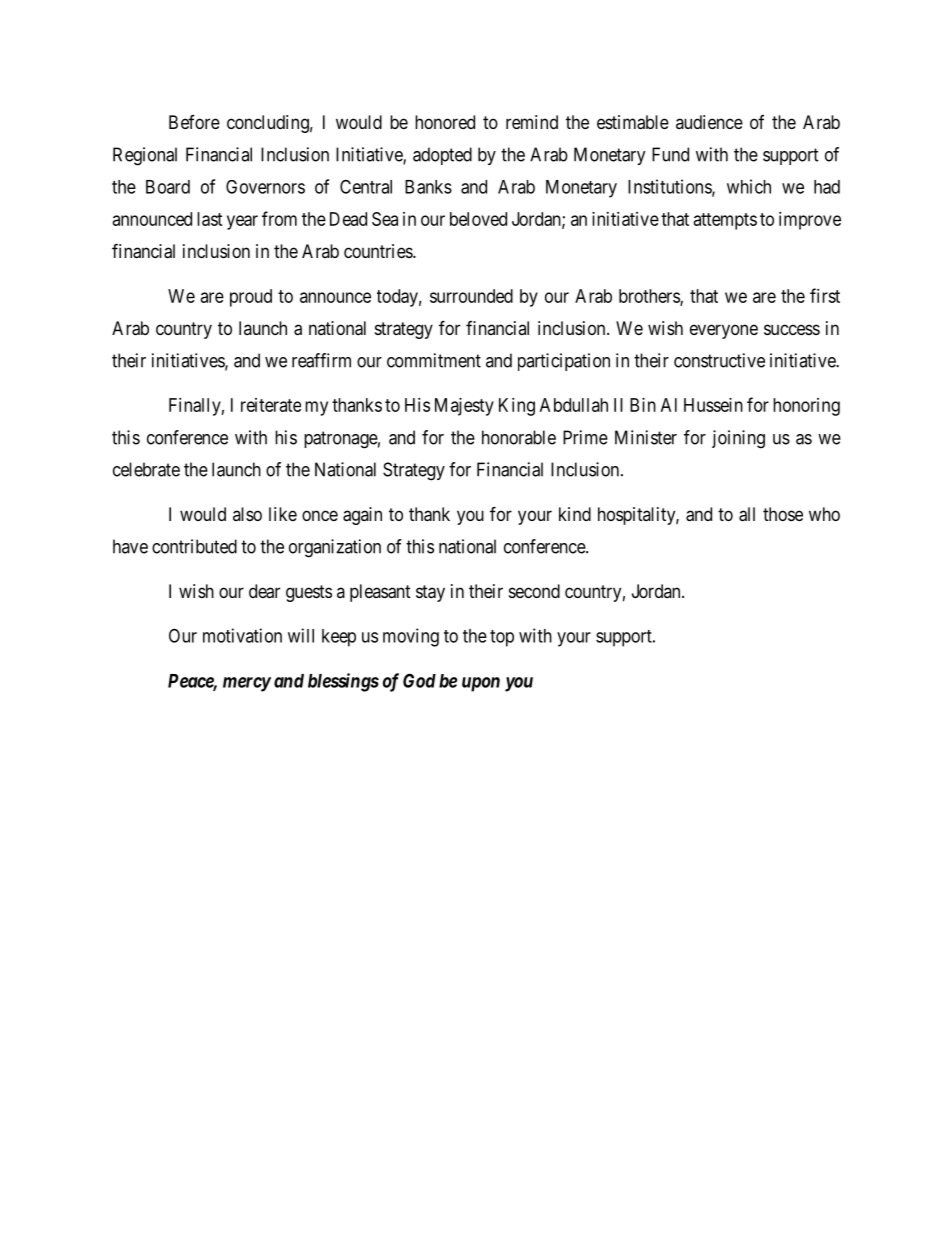  What do you see at coordinates (271, 405) in the screenshot?
I see `reiterate` at bounding box center [271, 405].
